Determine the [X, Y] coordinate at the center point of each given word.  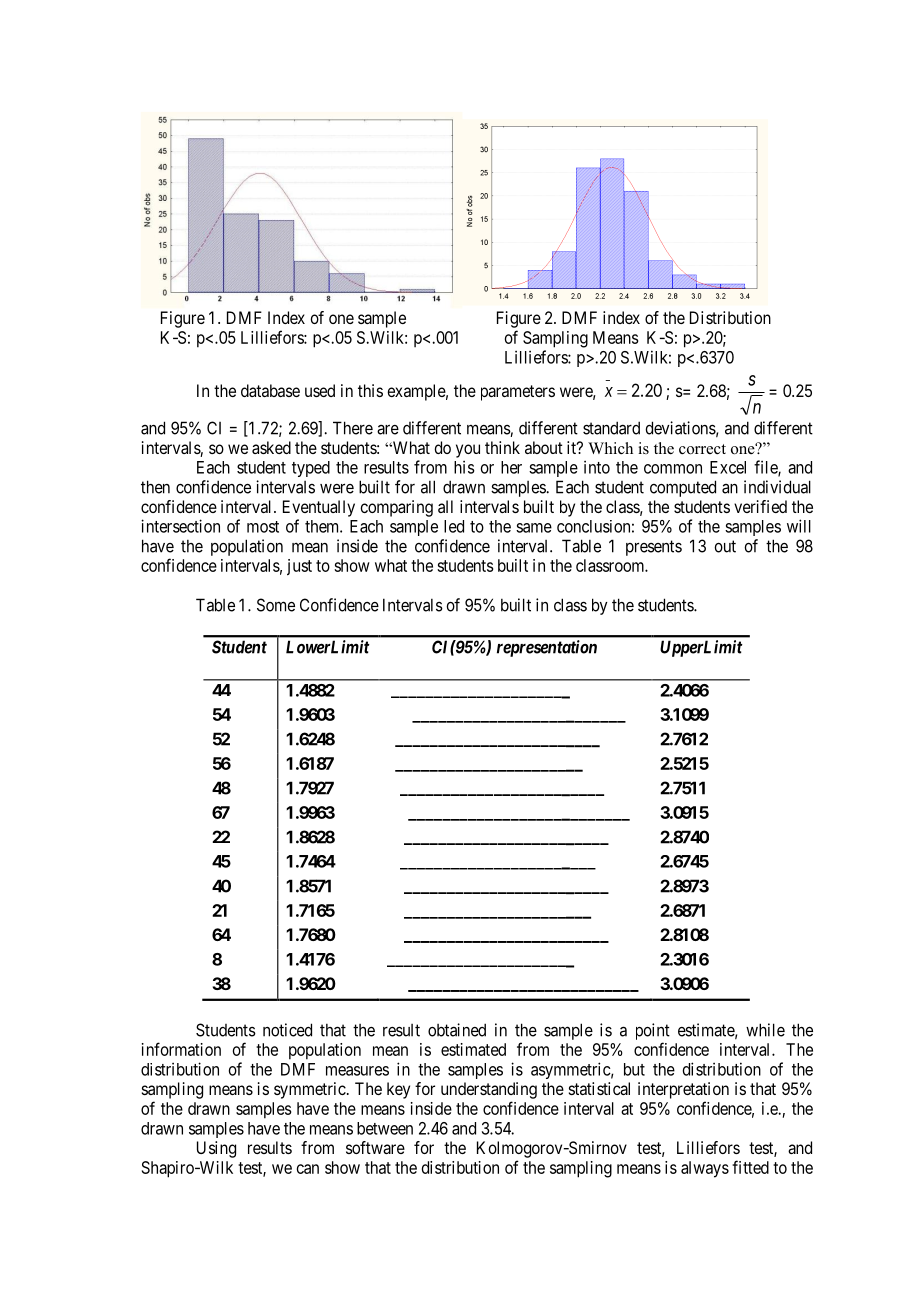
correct [702, 449]
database [270, 390]
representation [547, 648]
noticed [287, 1030]
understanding [489, 1090]
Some [276, 605]
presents [654, 548]
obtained [457, 1030]
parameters [518, 393]
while [765, 1030]
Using [216, 1149]
